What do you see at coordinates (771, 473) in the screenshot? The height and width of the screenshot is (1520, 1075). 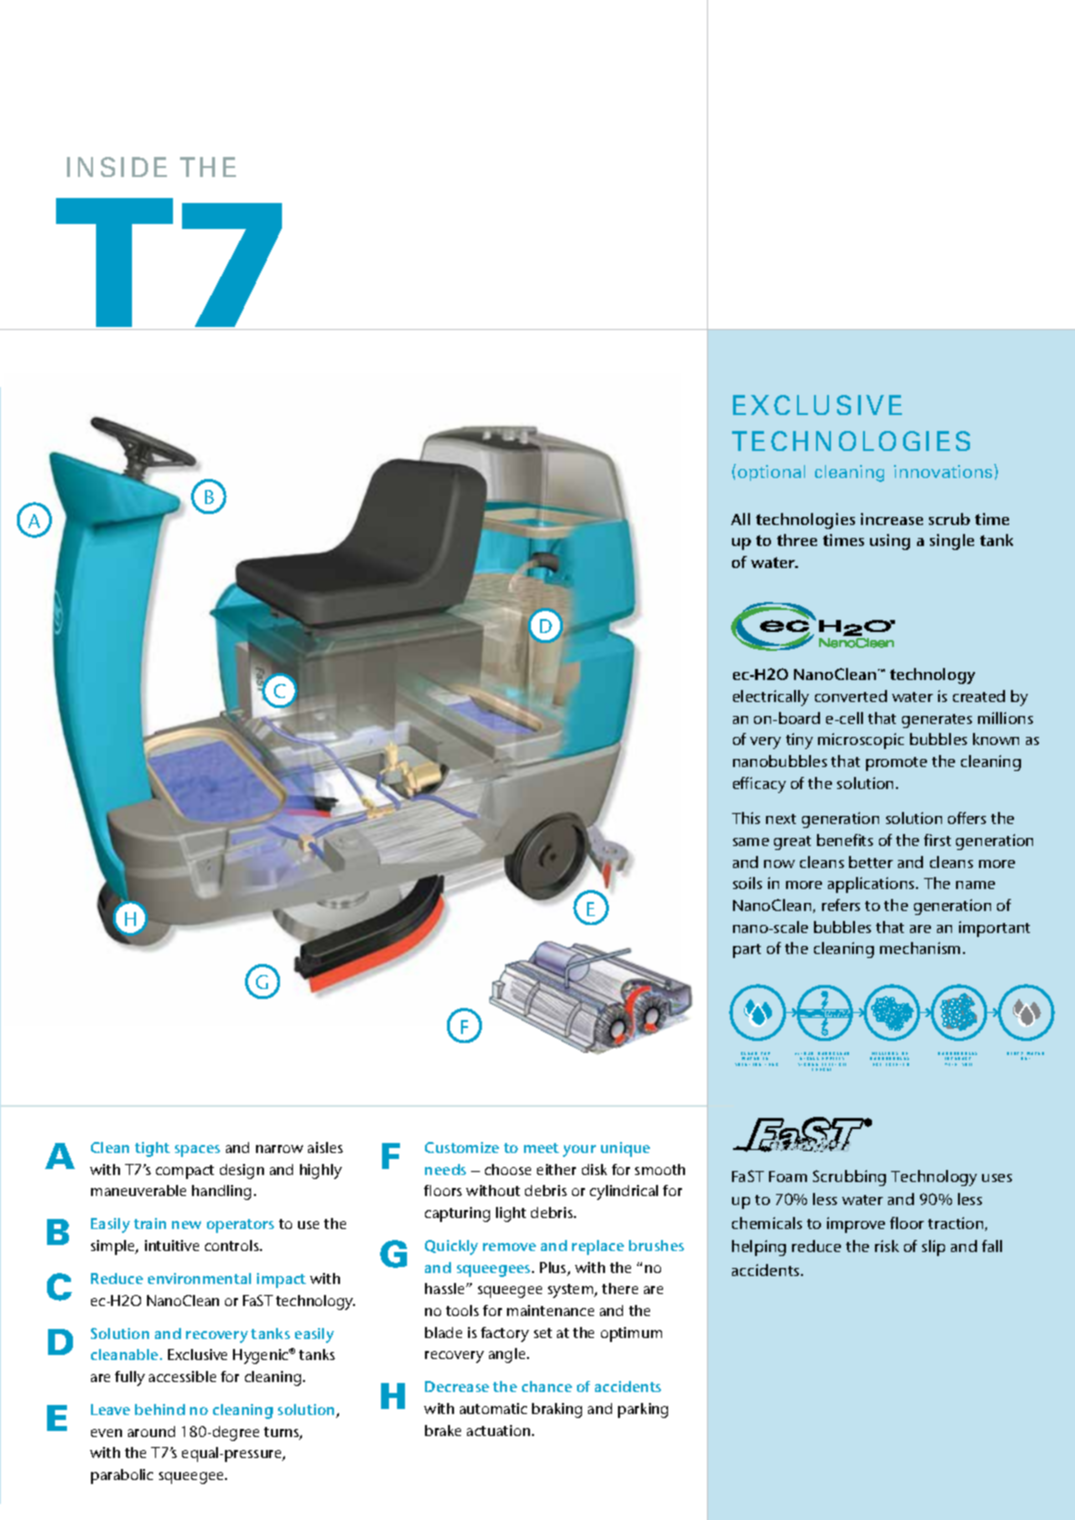 I see `optional` at bounding box center [771, 473].
